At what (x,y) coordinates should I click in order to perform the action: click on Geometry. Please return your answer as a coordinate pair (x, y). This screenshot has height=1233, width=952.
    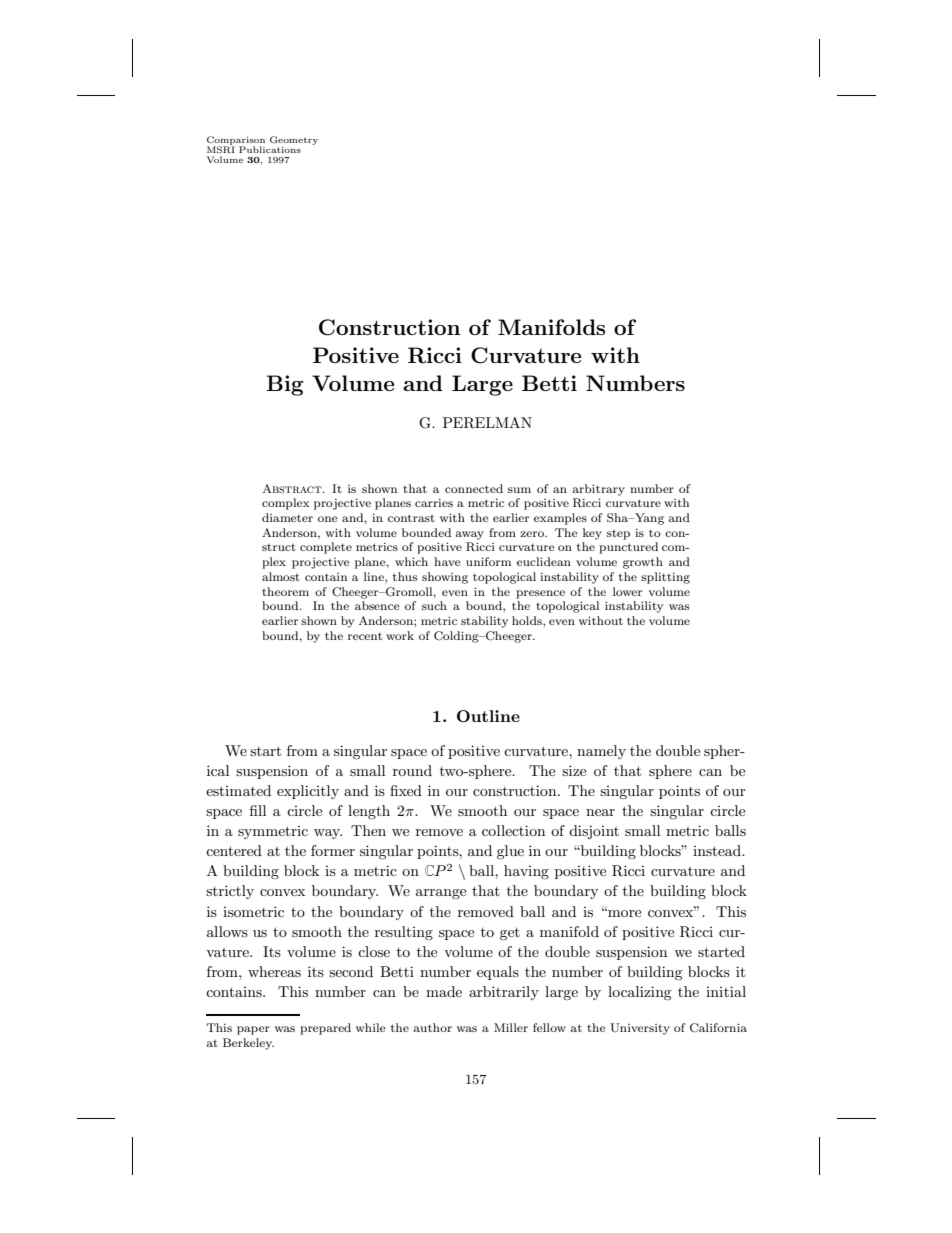
    Looking at the image, I should click on (294, 140).
